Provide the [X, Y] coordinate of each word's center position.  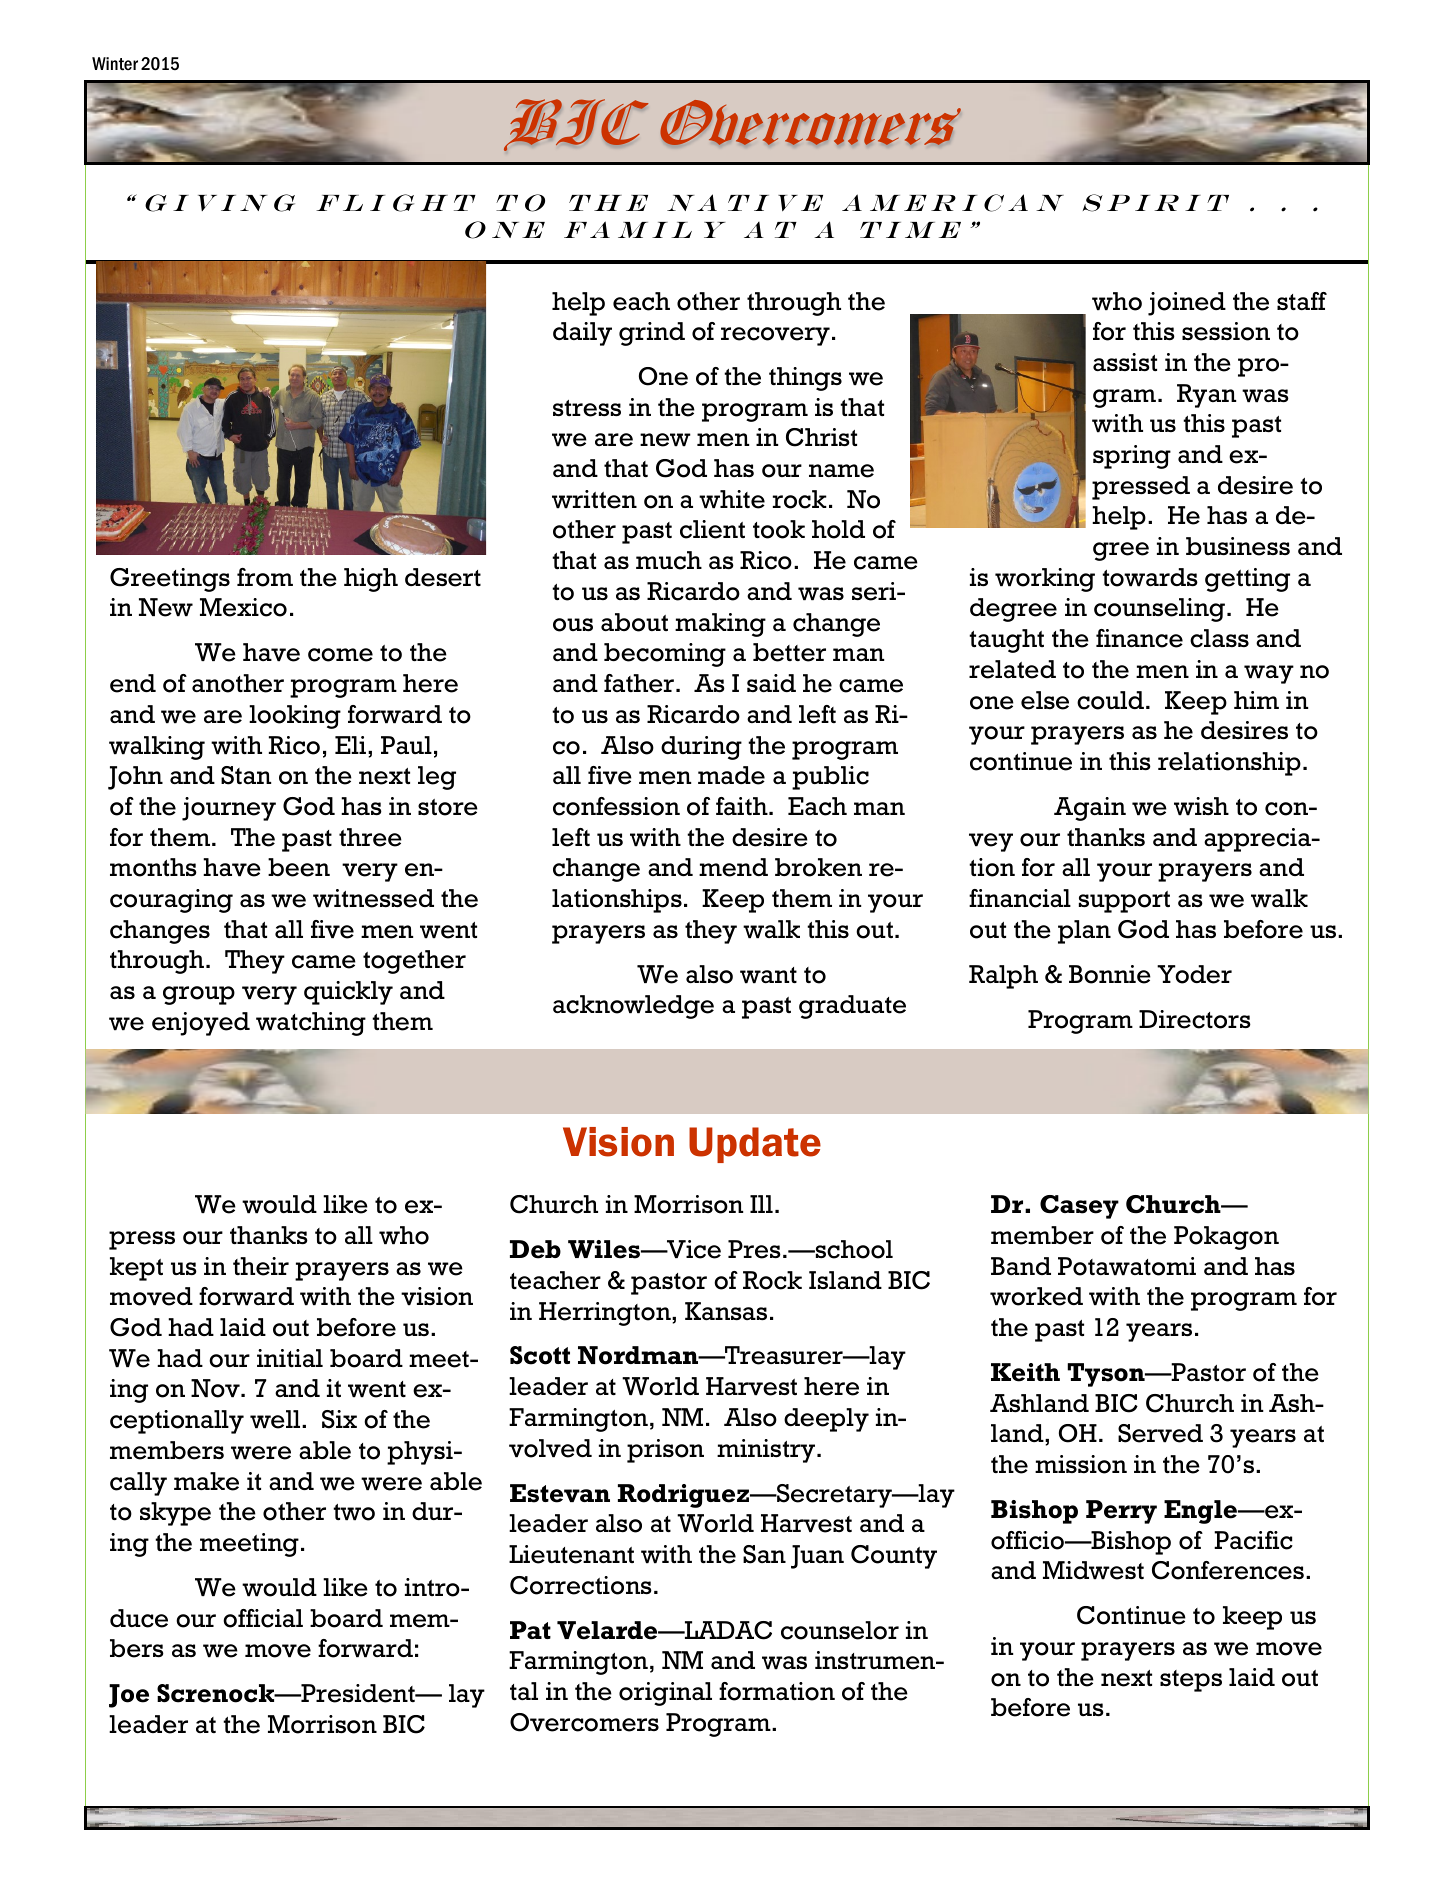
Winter [115, 64]
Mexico [243, 607]
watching [311, 1024]
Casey [1079, 1207]
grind [652, 334]
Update [755, 1145]
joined [1187, 304]
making [720, 625]
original [665, 1694]
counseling [1159, 610]
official [263, 1618]
